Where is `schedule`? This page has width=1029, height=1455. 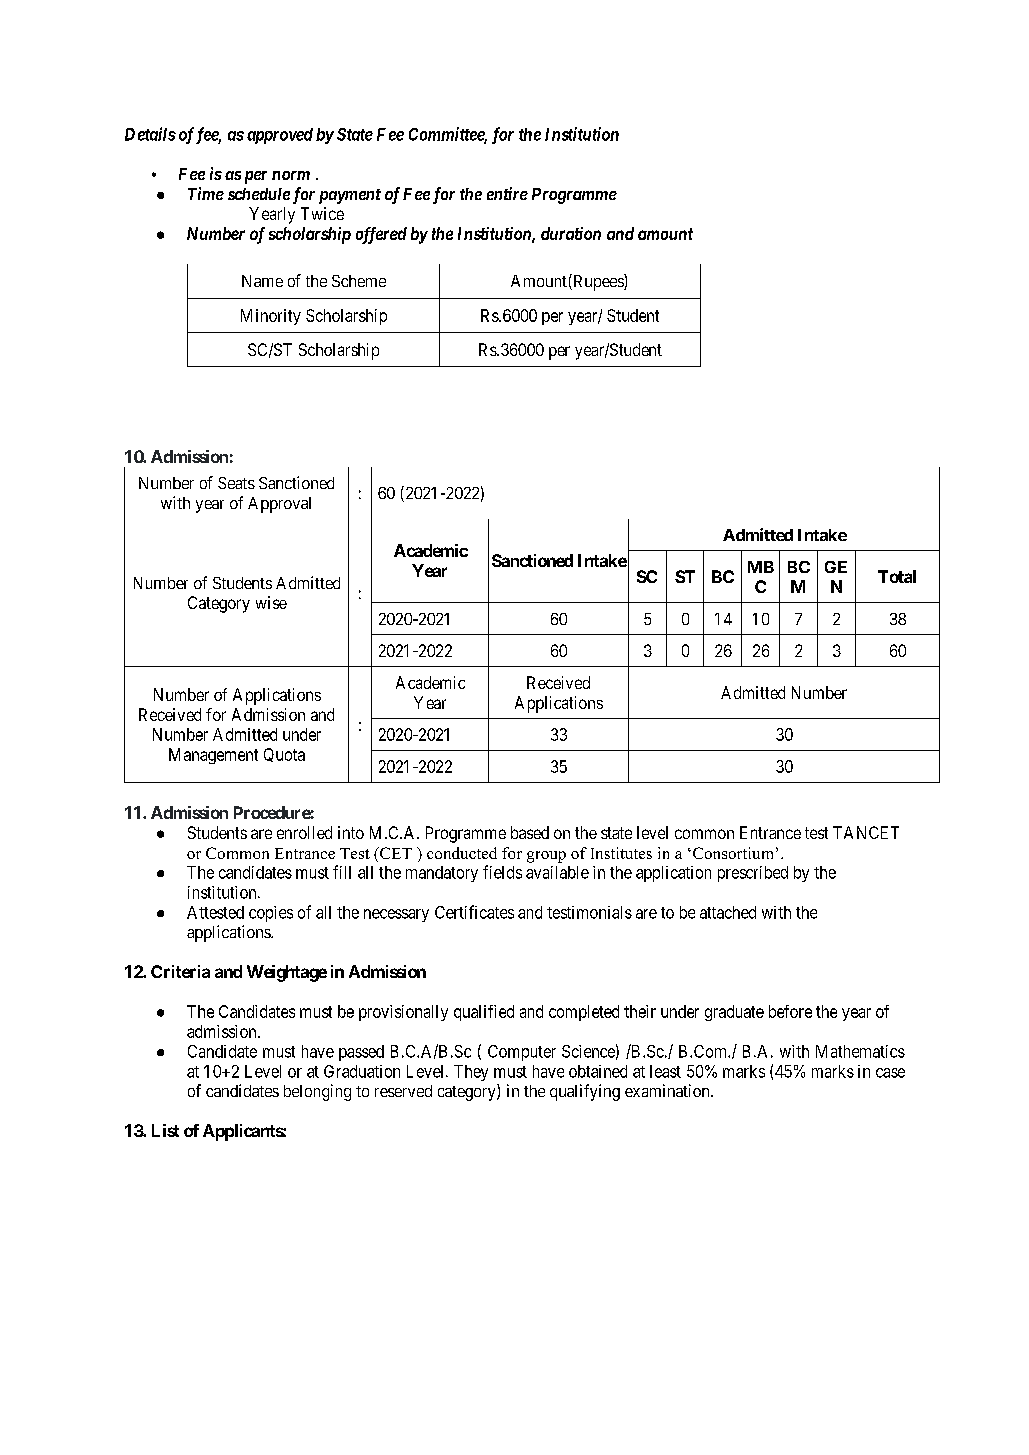 schedule is located at coordinates (259, 194).
